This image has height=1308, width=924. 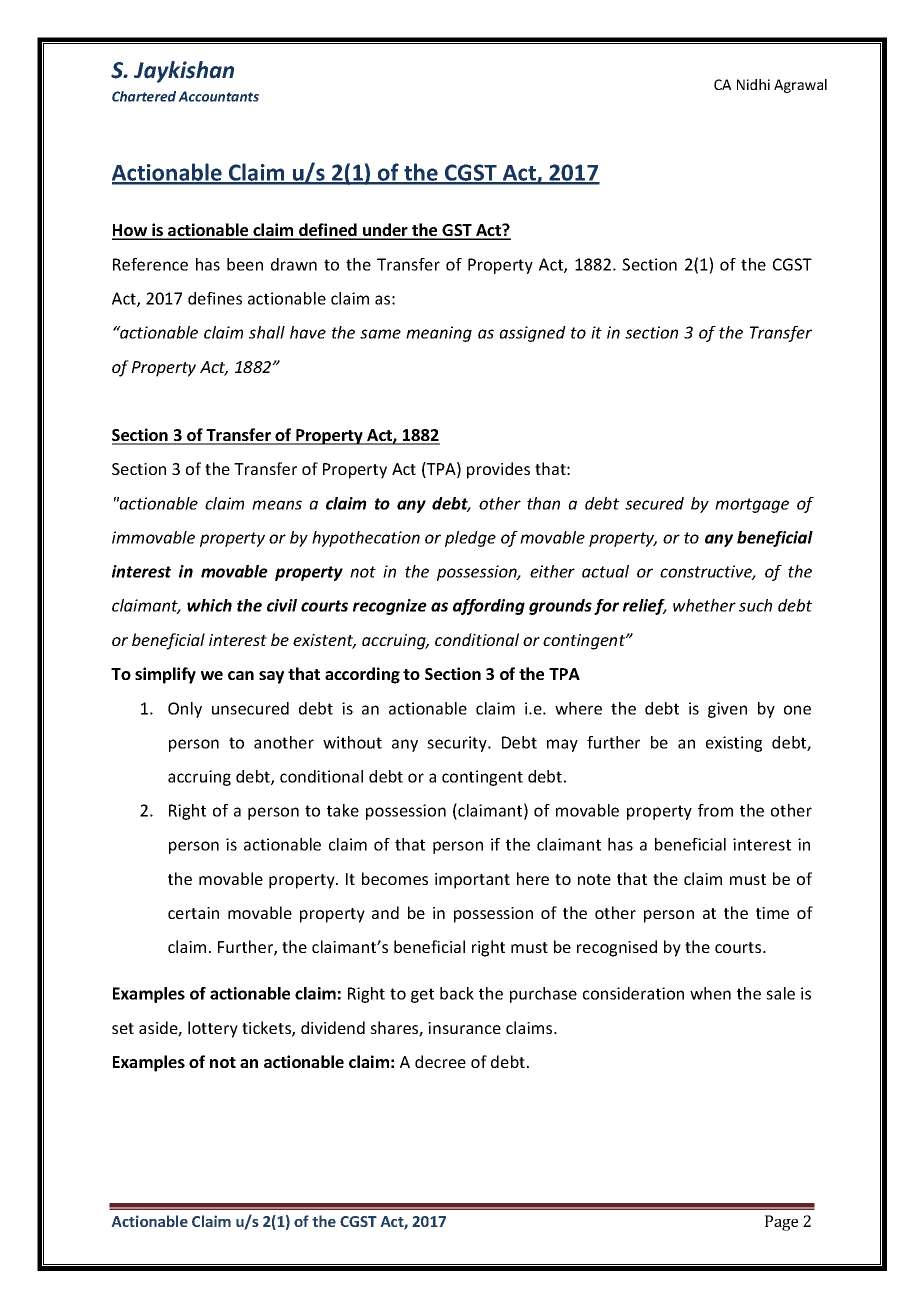 I want to click on Page, so click(x=781, y=1223).
